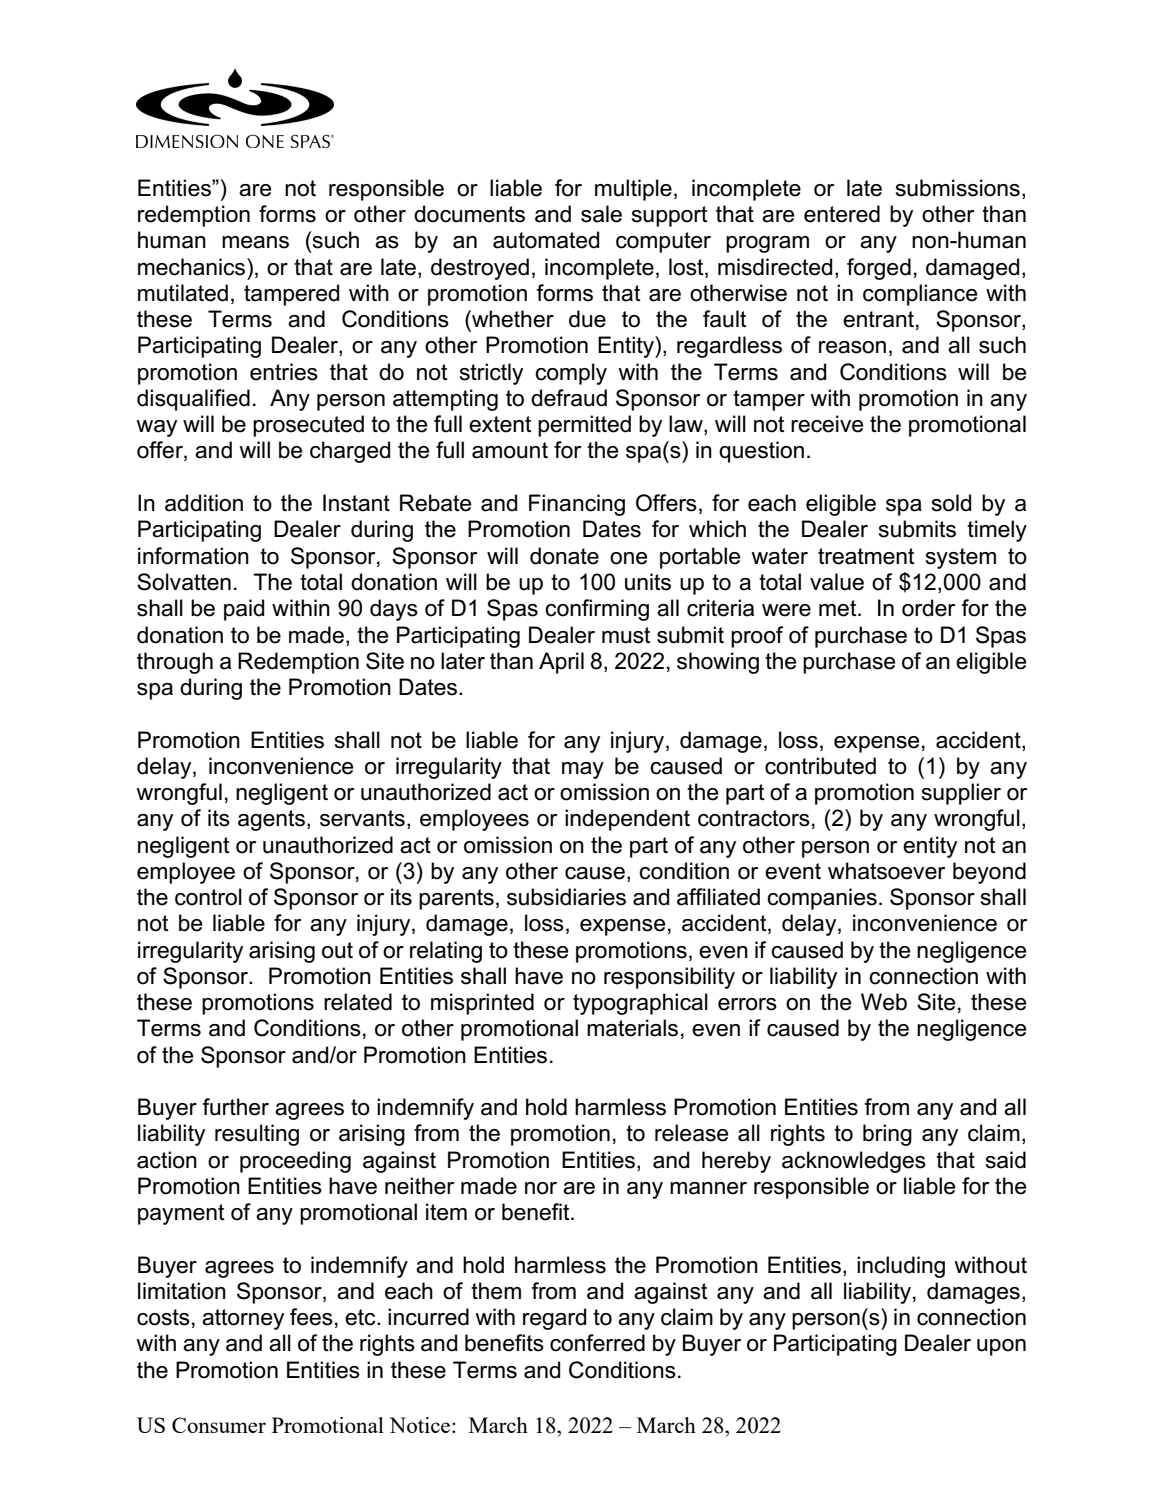  Describe the element at coordinates (842, 214) in the screenshot. I see `entered` at that location.
